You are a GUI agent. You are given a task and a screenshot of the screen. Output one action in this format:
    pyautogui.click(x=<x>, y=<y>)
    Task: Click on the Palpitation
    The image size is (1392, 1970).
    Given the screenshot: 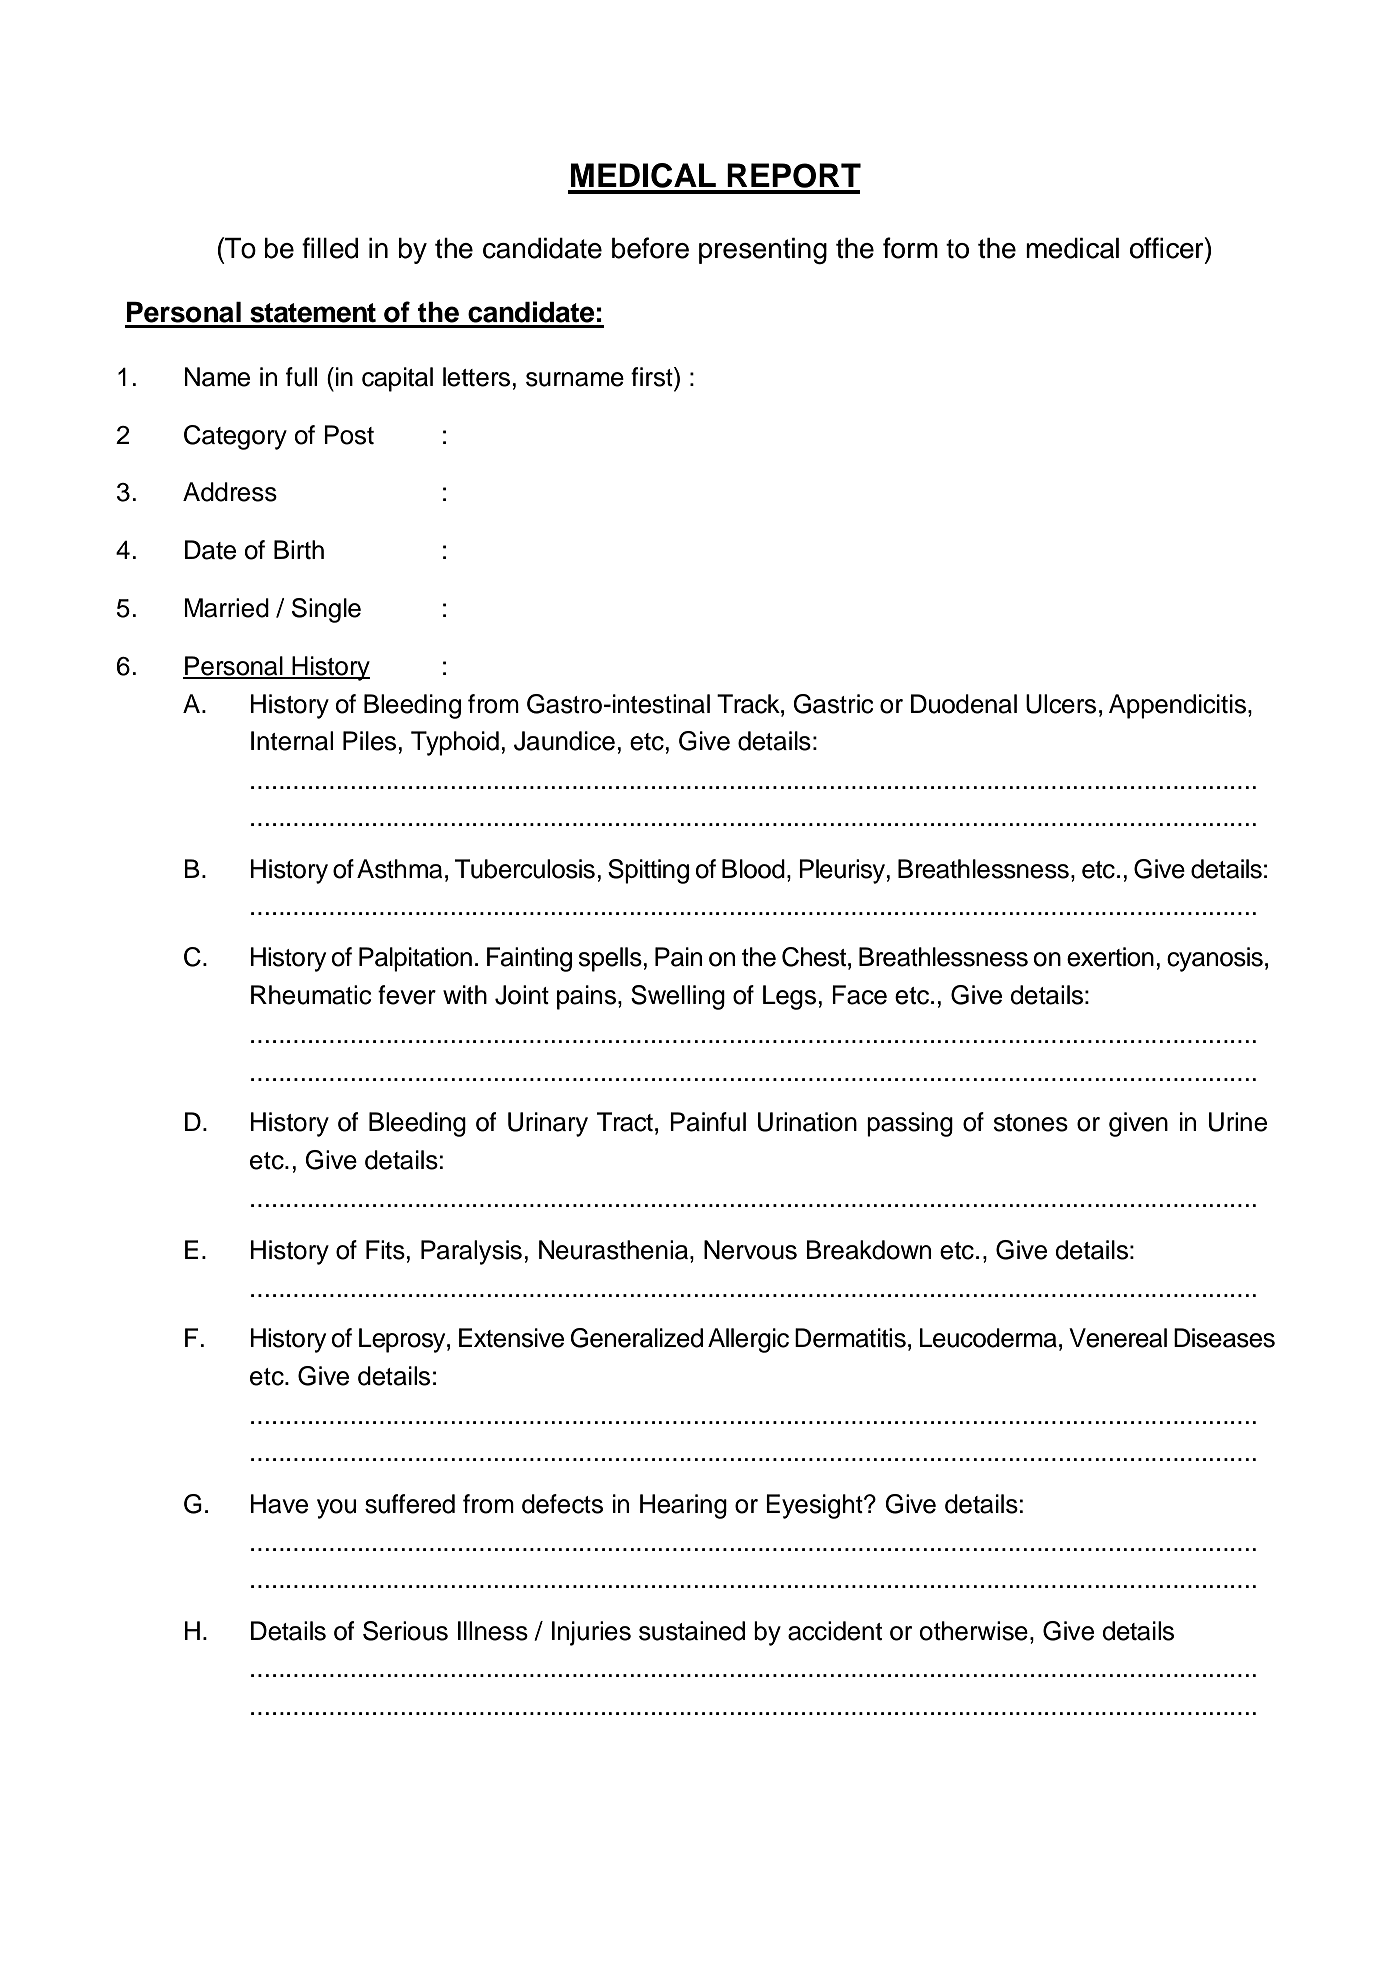 What is the action you would take?
    pyautogui.click(x=415, y=959)
